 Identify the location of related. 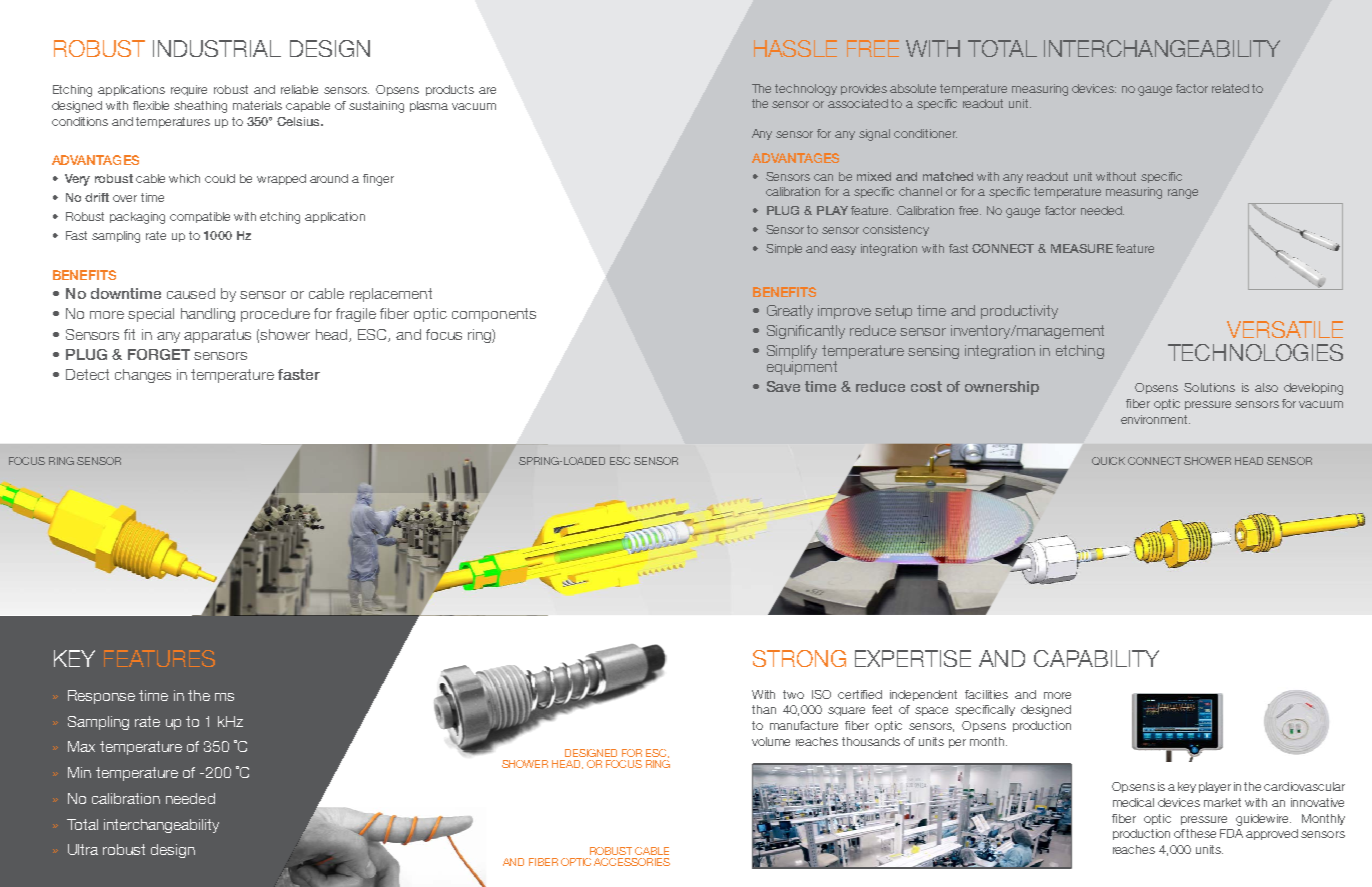
(1230, 88).
